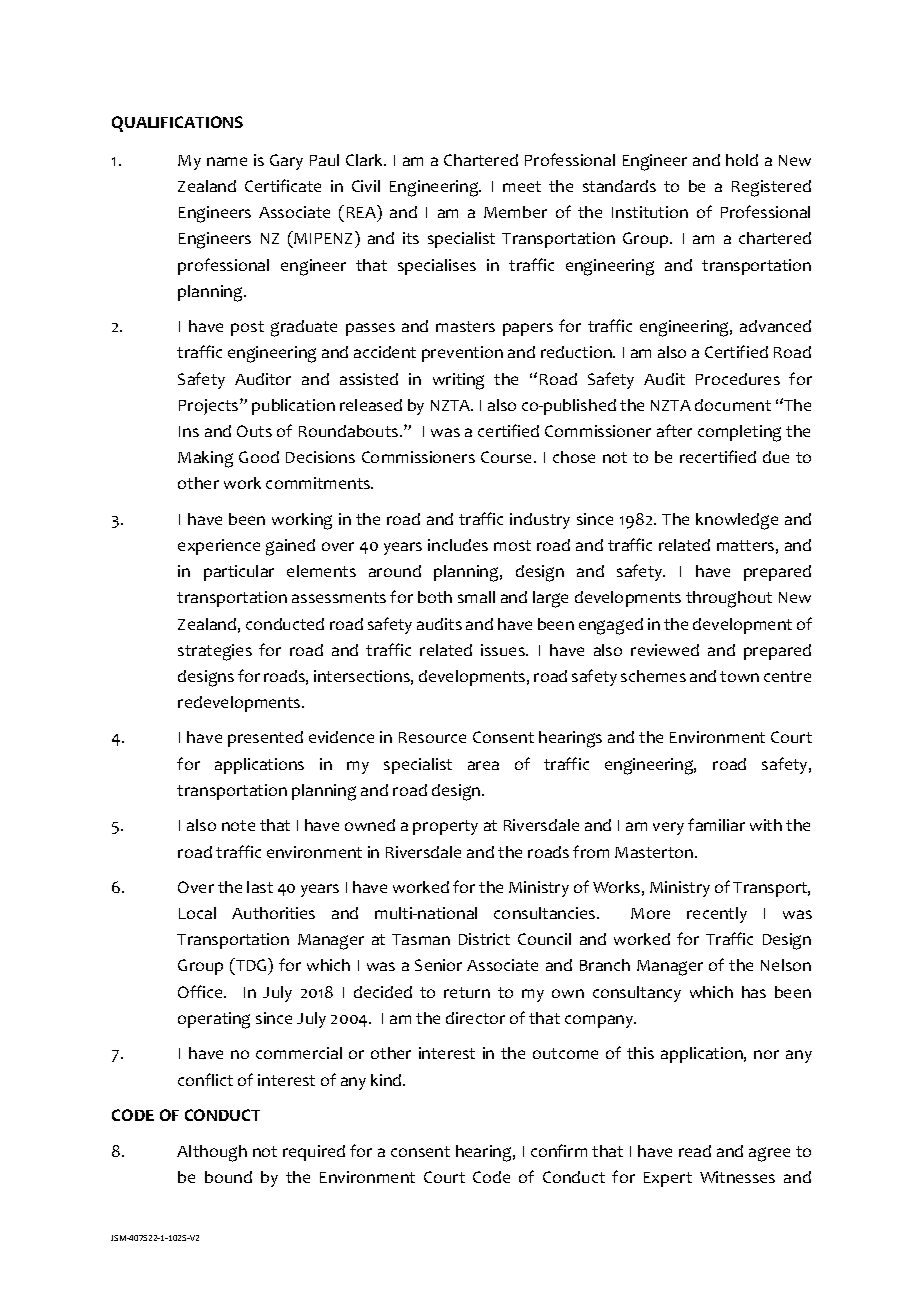  What do you see at coordinates (742, 160) in the page?
I see `hold` at bounding box center [742, 160].
